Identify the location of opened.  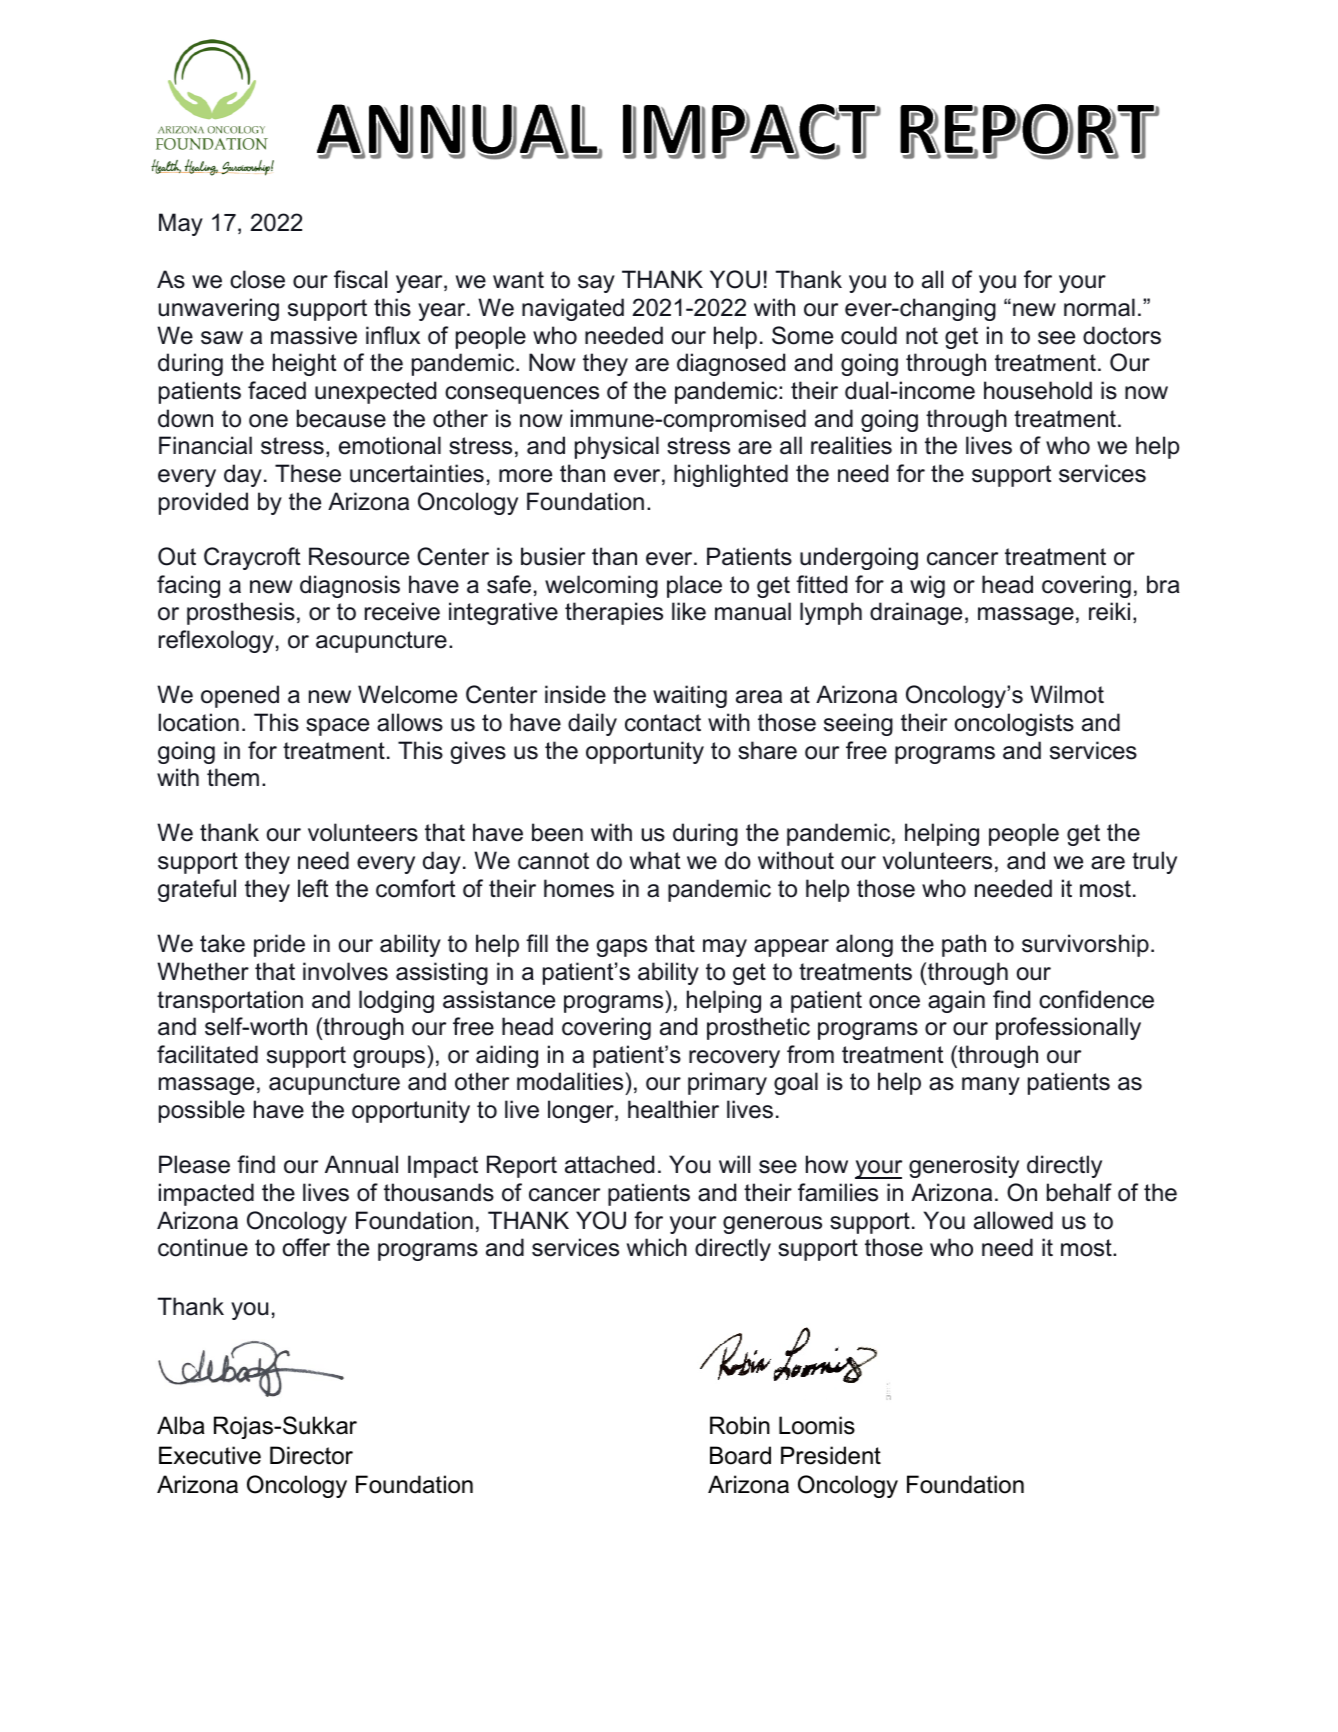
(240, 696).
